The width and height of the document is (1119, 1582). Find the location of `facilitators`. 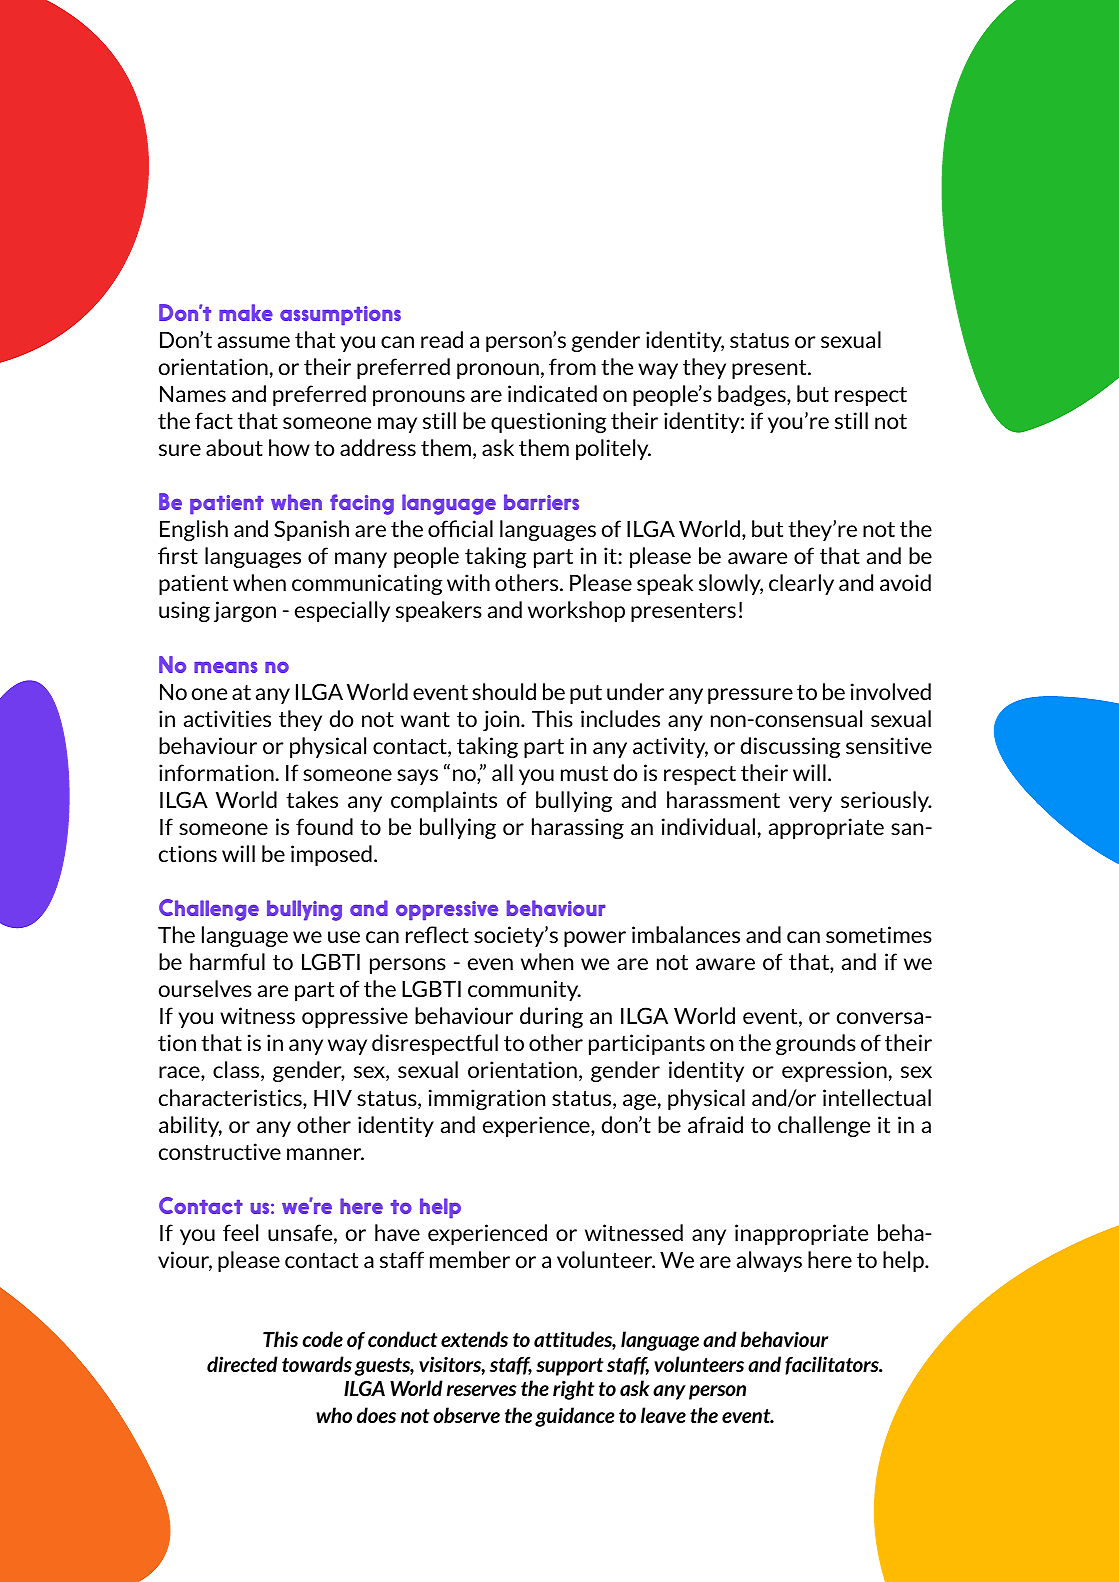

facilitators is located at coordinates (833, 1365).
